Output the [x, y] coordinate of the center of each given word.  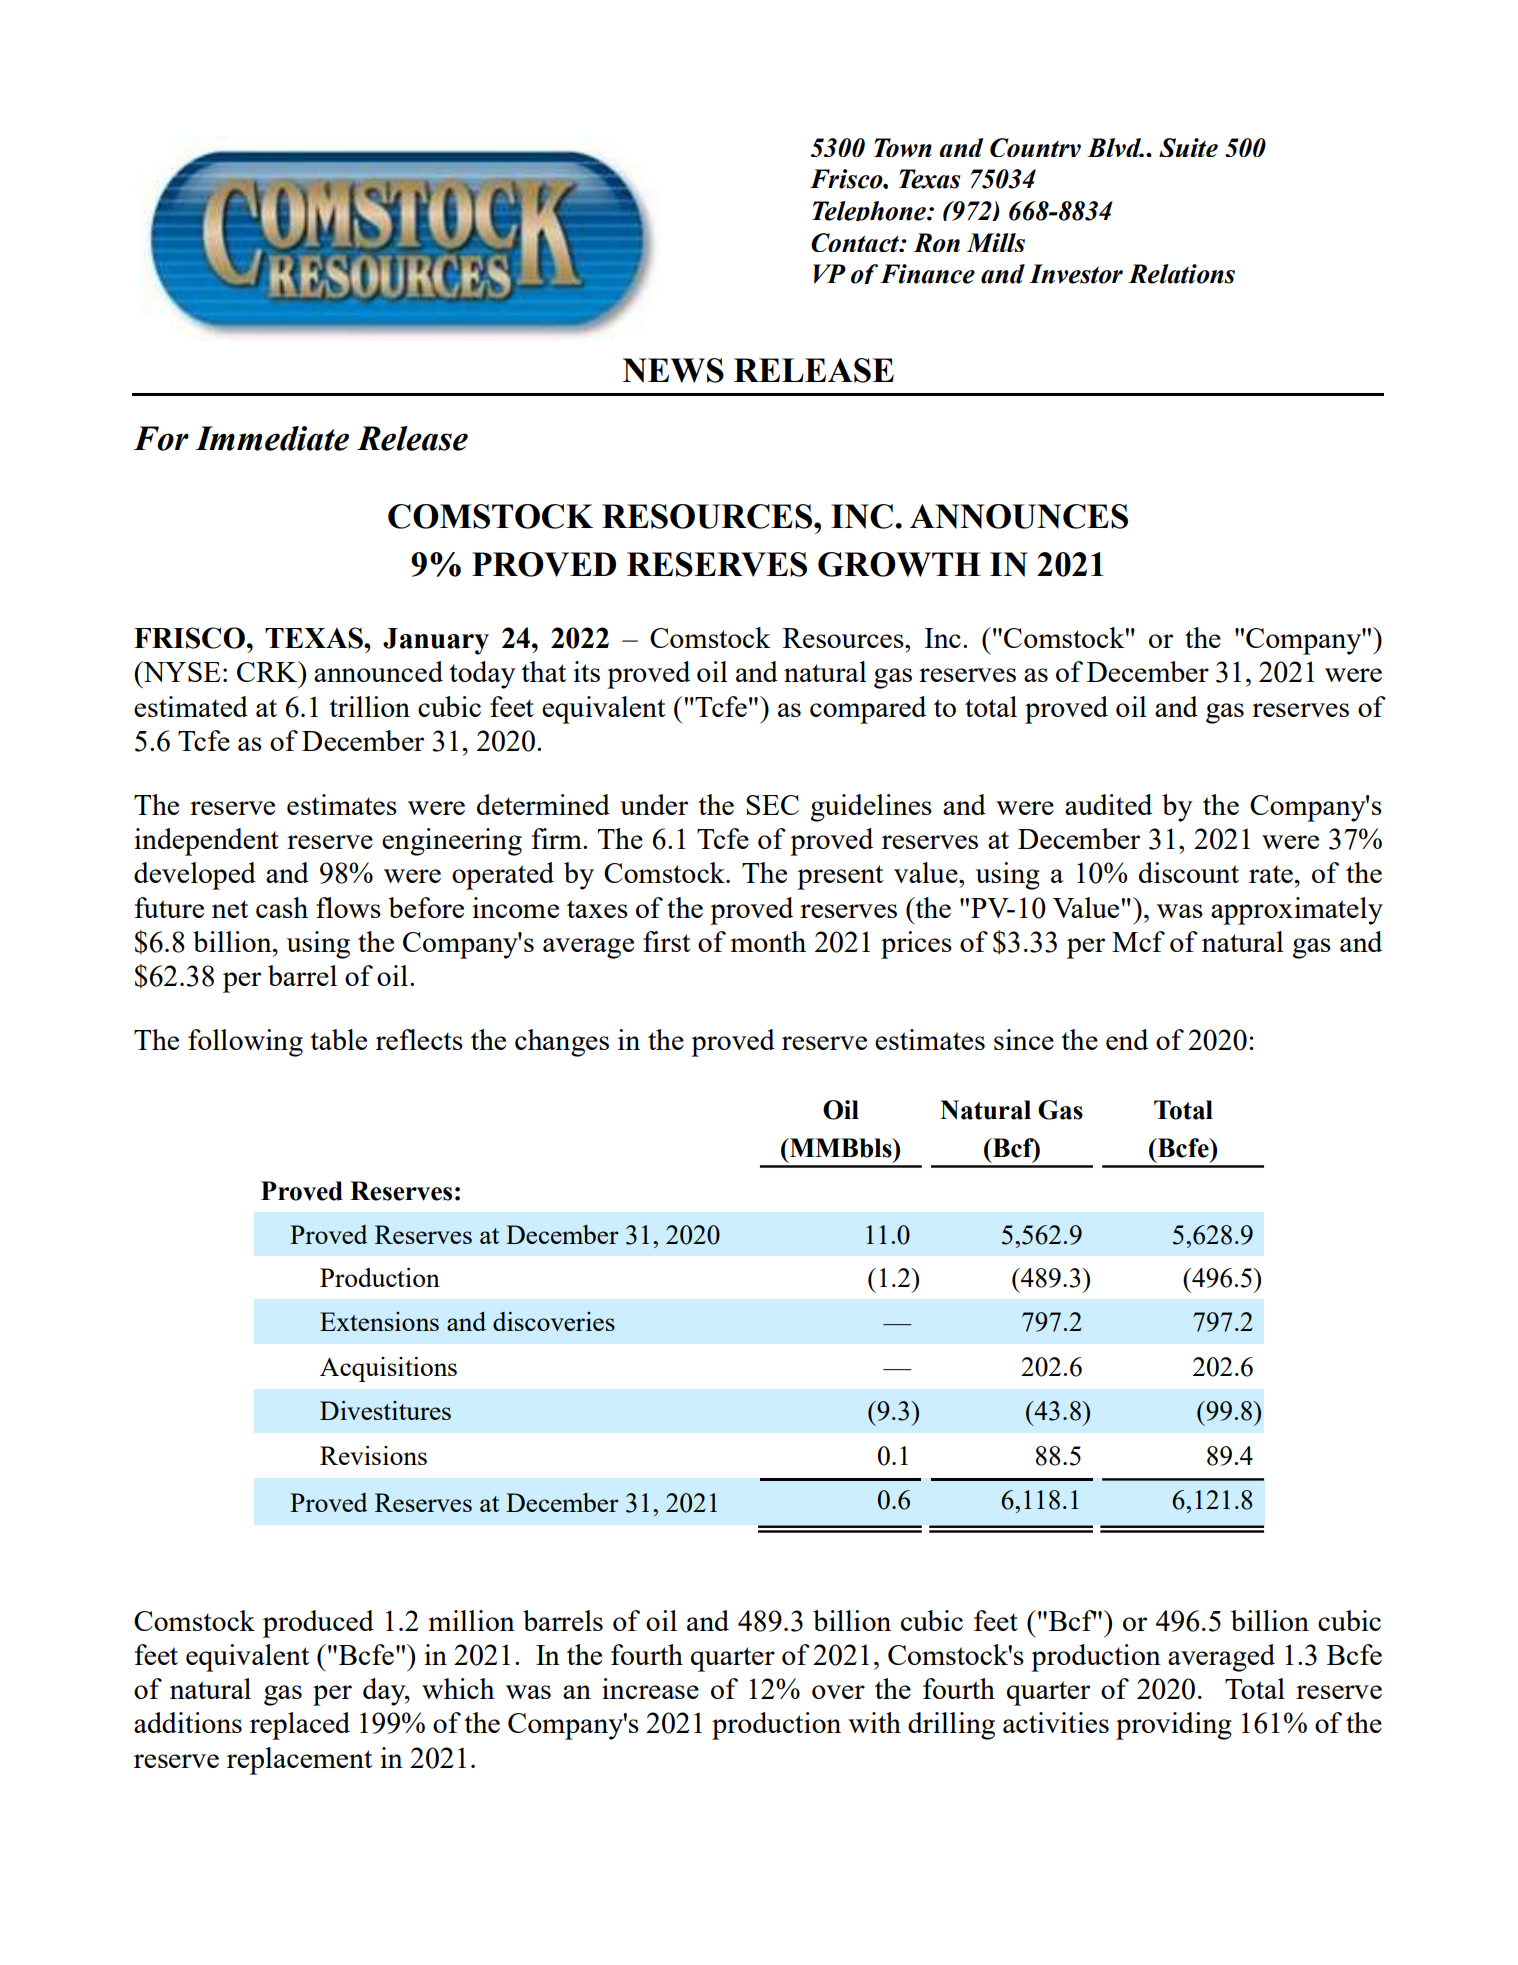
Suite [1188, 147]
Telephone [870, 211]
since [1024, 1039]
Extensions [379, 1321]
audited [1108, 804]
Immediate [272, 438]
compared [868, 710]
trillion [369, 706]
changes [562, 1043]
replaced [300, 1726]
